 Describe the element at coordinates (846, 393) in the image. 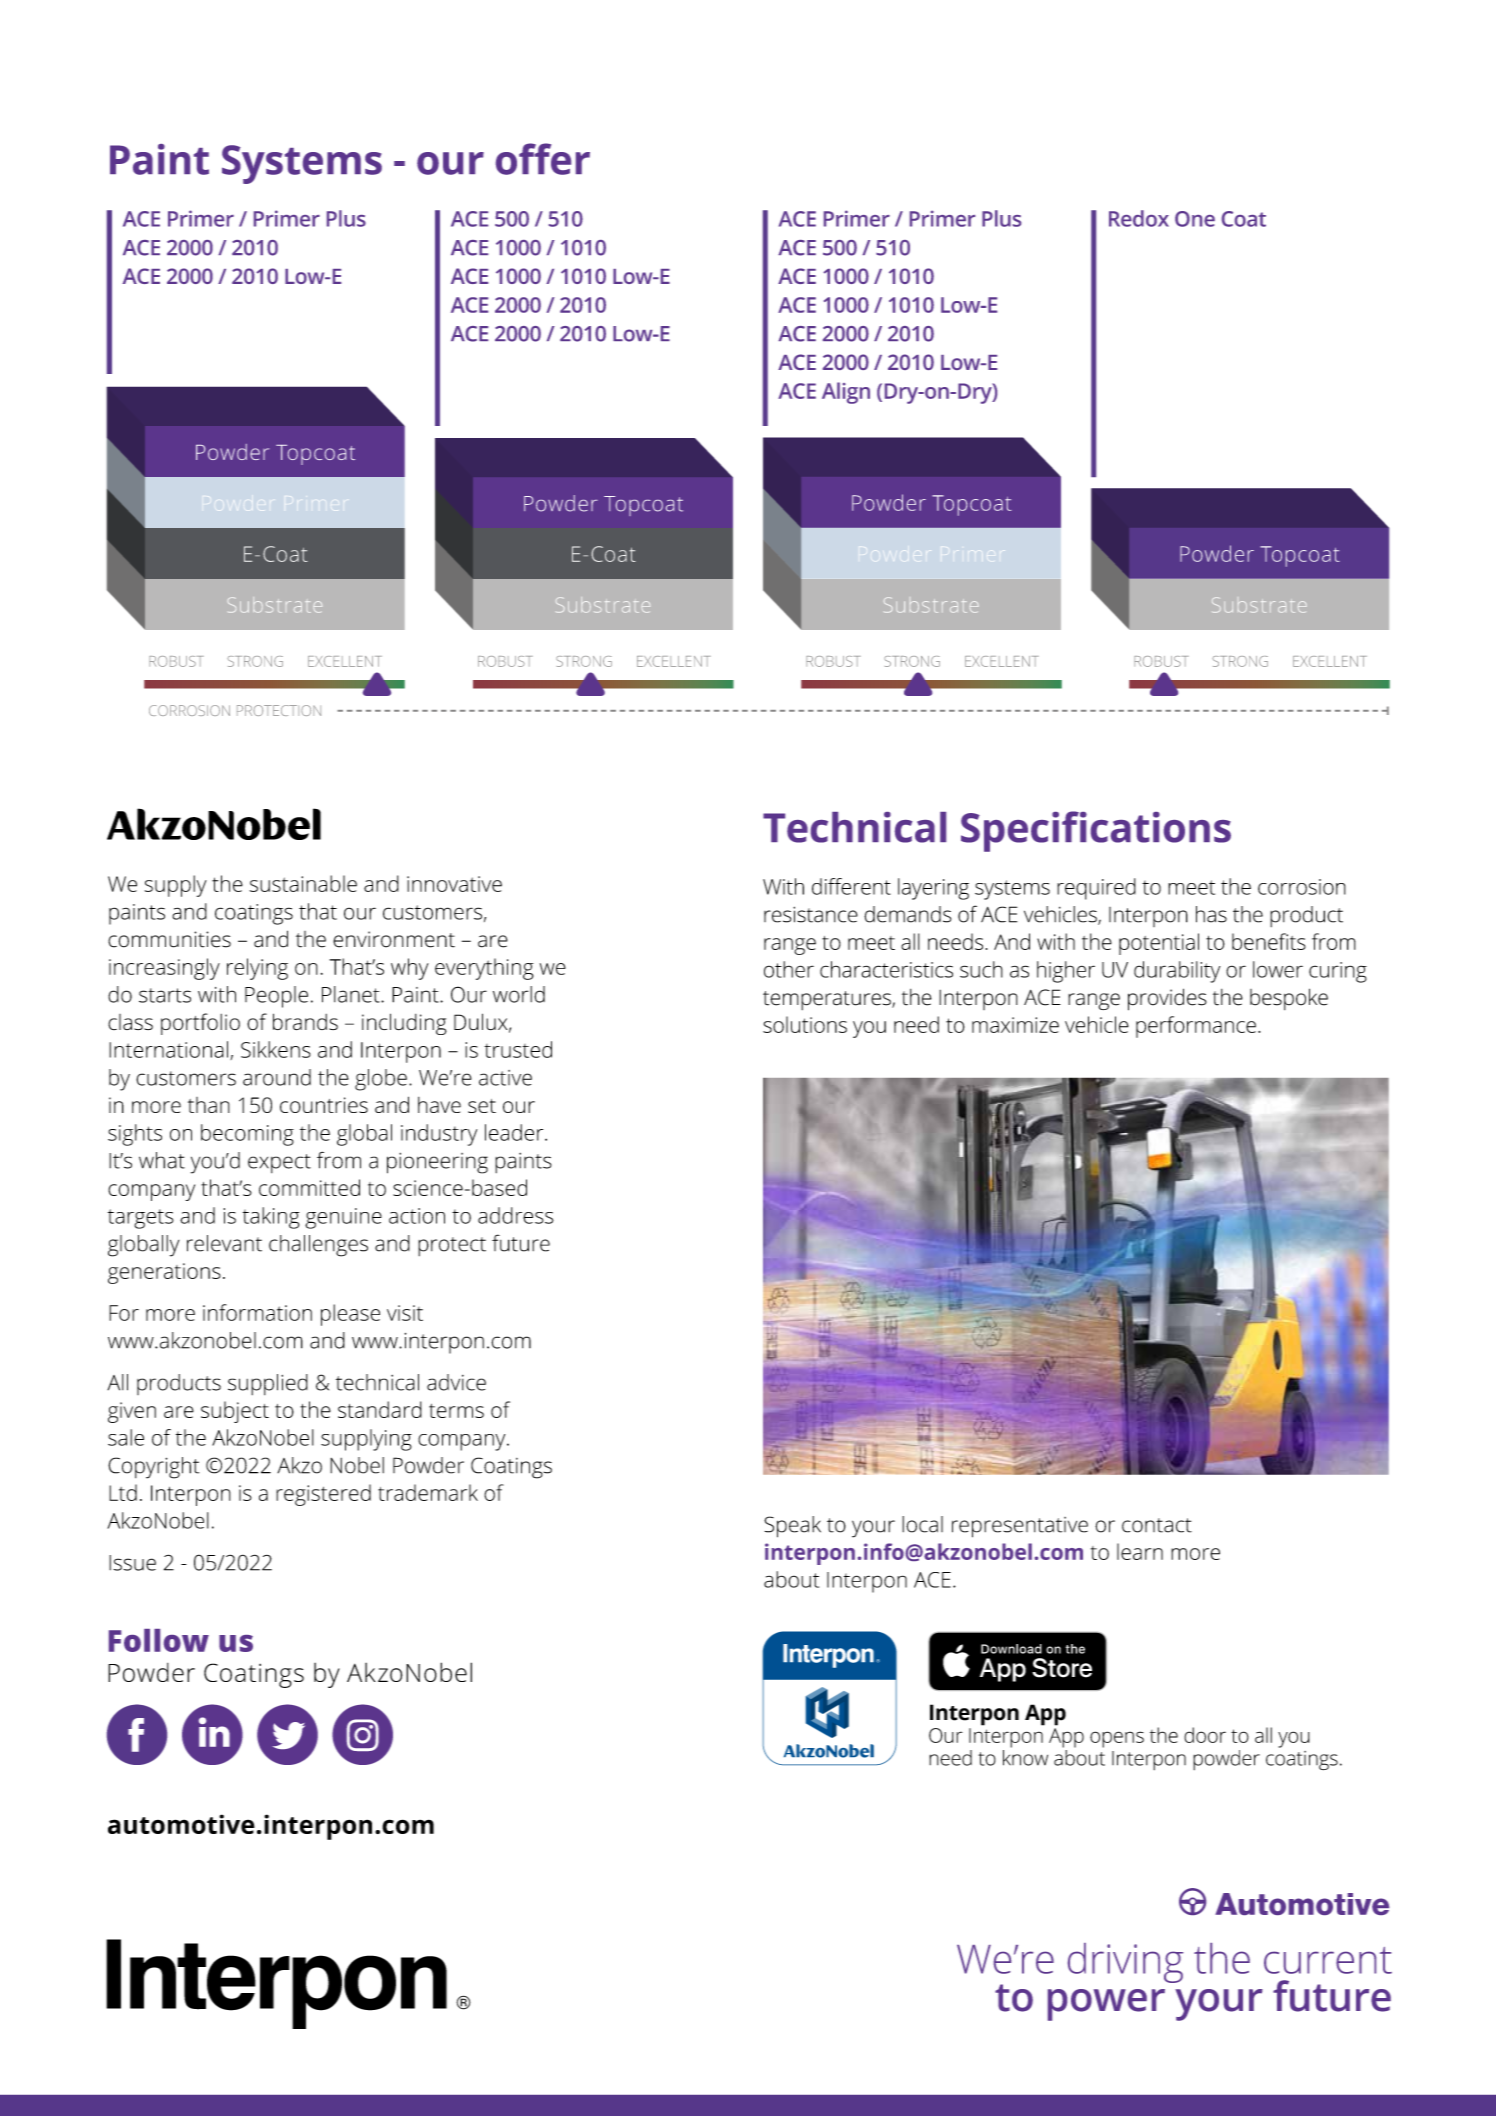

I see `Align` at that location.
